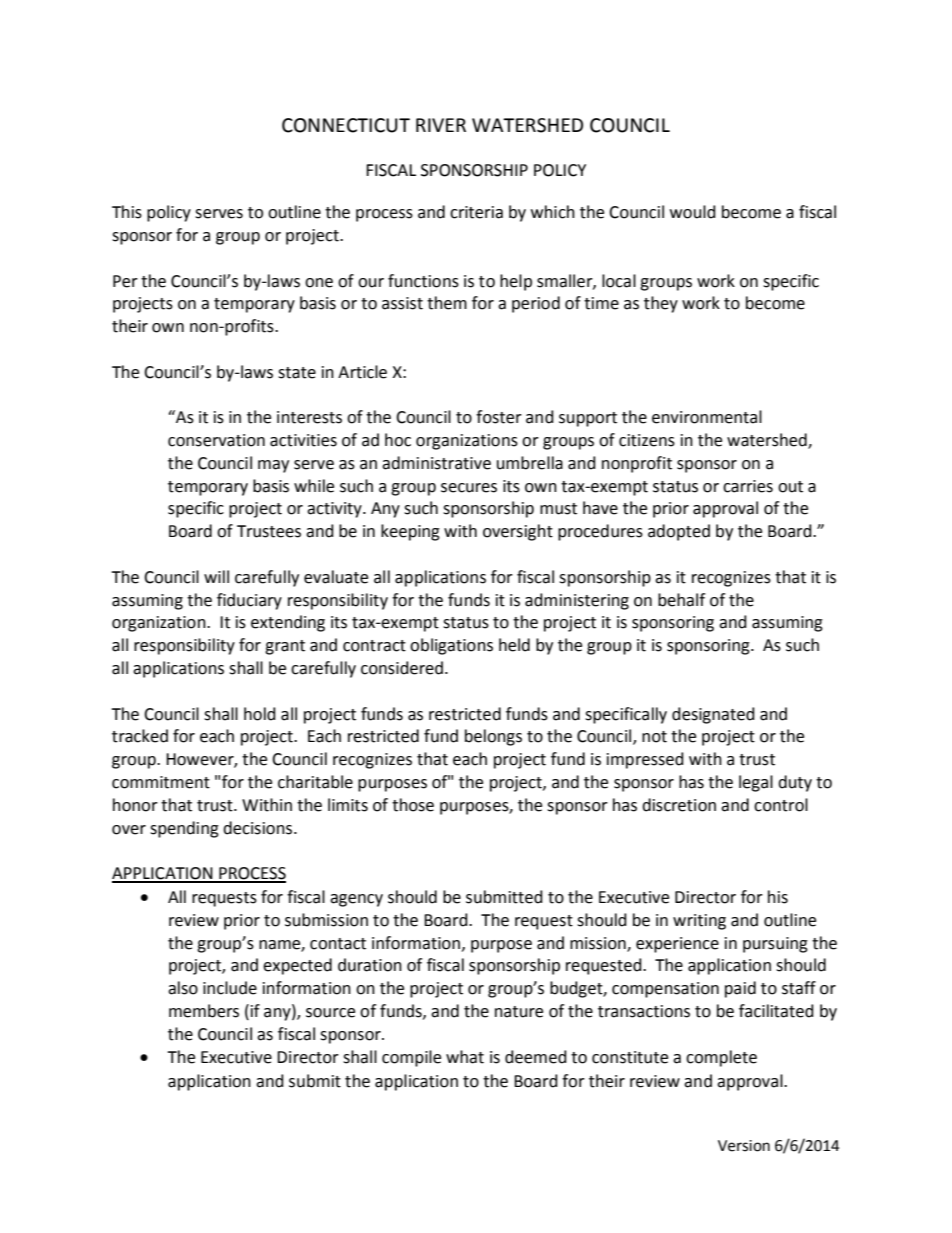 Image resolution: width=952 pixels, height=1233 pixels. I want to click on carries, so click(748, 486).
